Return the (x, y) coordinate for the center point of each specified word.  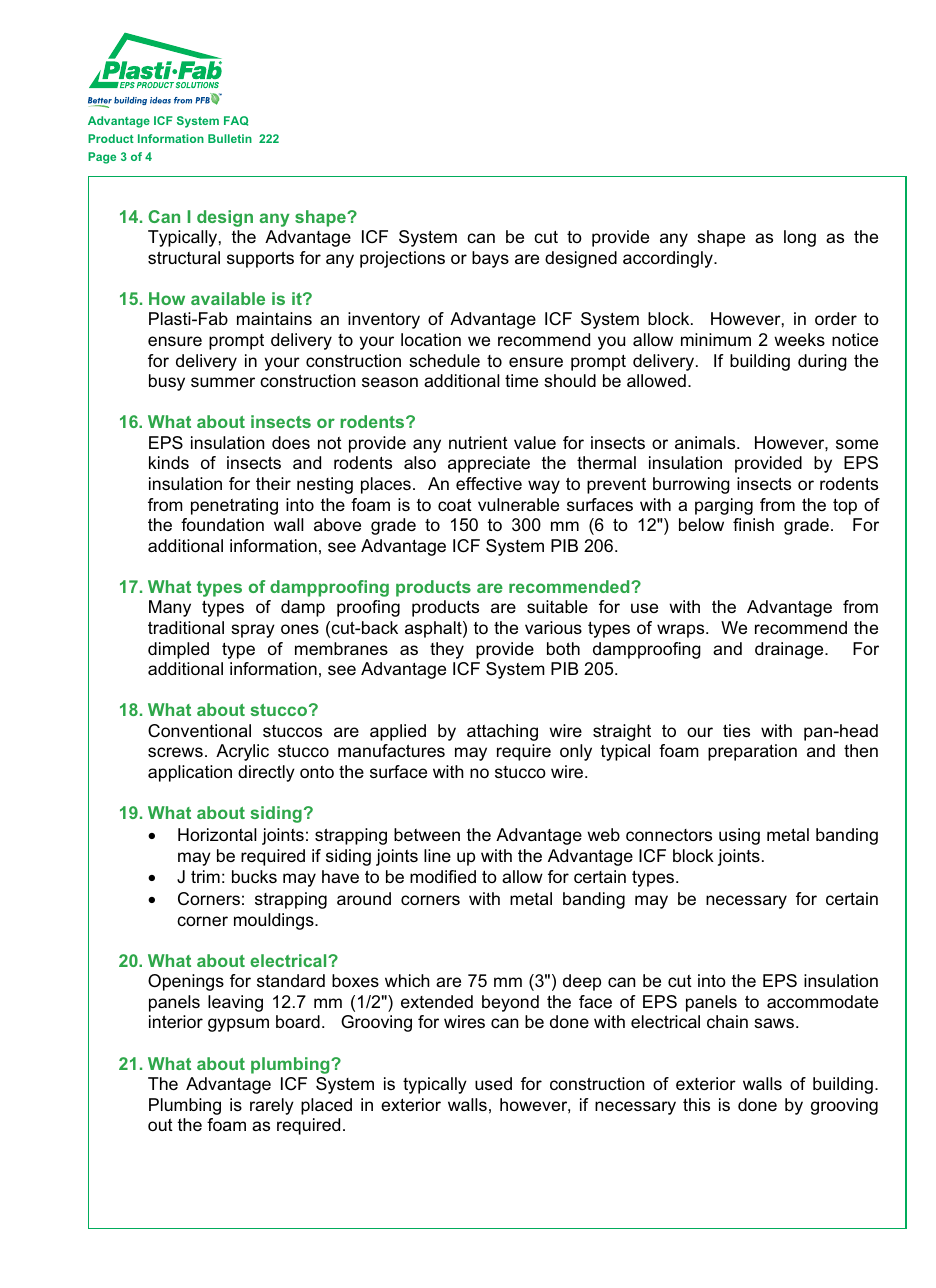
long (800, 238)
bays (490, 259)
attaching (502, 732)
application (190, 773)
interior (176, 1021)
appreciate (489, 464)
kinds (169, 462)
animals (706, 442)
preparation (752, 752)
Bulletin (230, 138)
